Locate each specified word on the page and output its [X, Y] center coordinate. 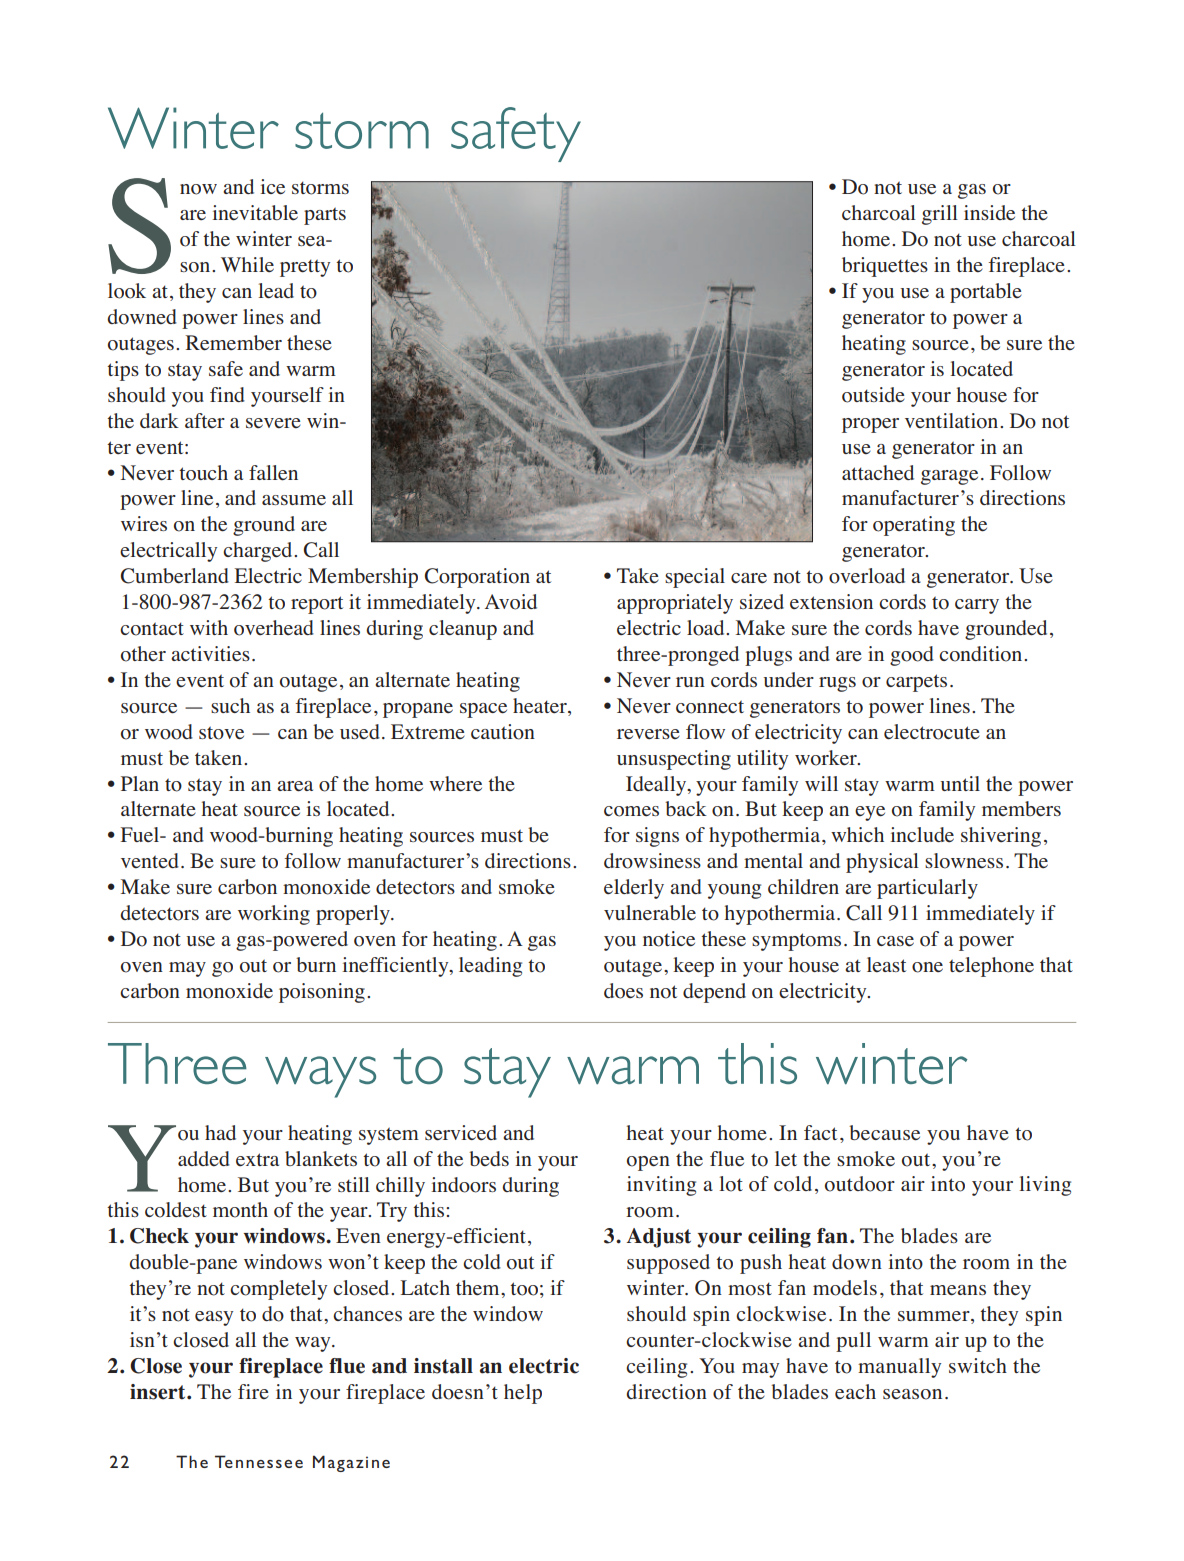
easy [214, 1318]
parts [325, 216]
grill [940, 215]
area [295, 786]
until [960, 783]
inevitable [255, 213]
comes [631, 811]
